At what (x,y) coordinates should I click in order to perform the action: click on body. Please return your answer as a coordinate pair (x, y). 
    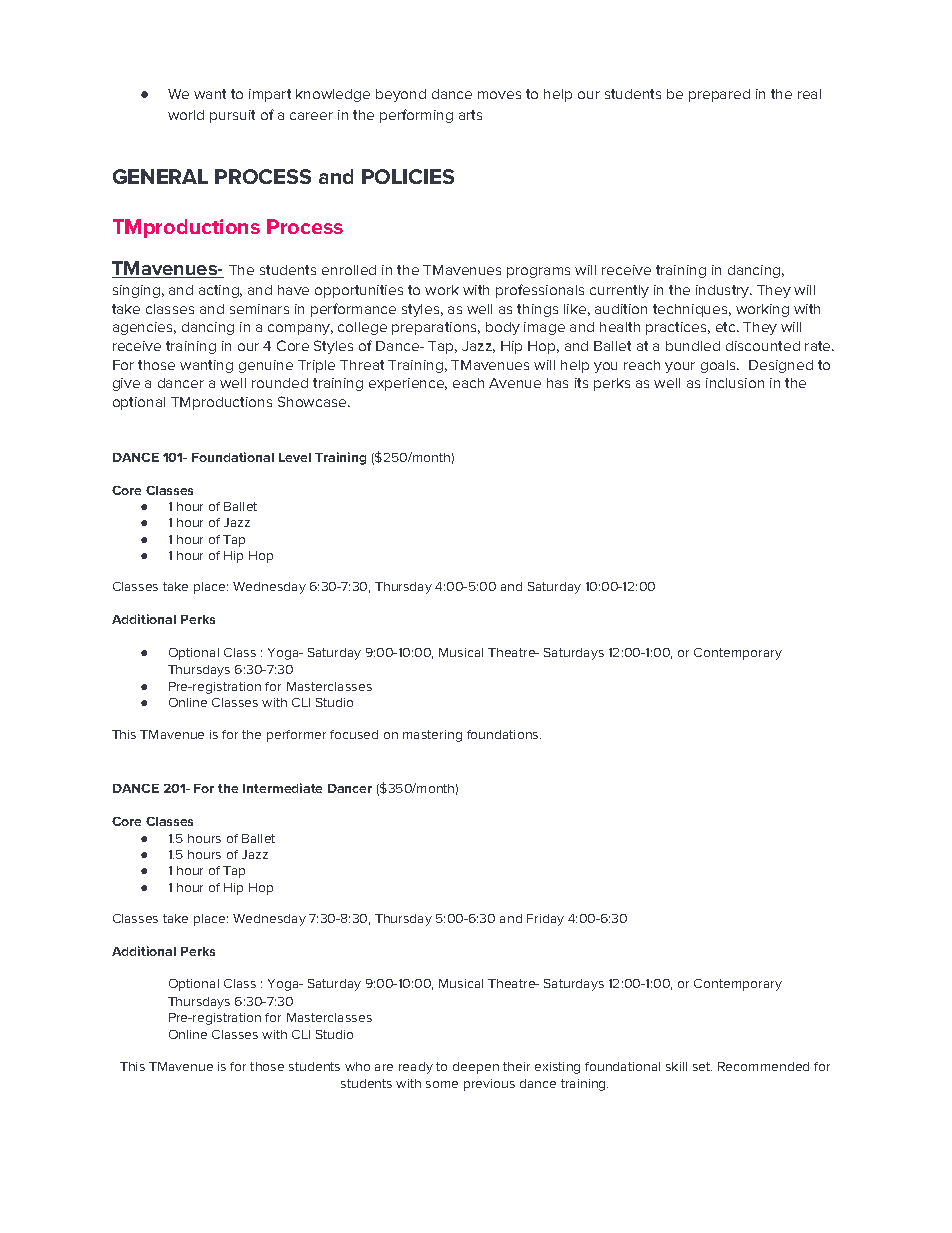
    Looking at the image, I should click on (503, 328).
